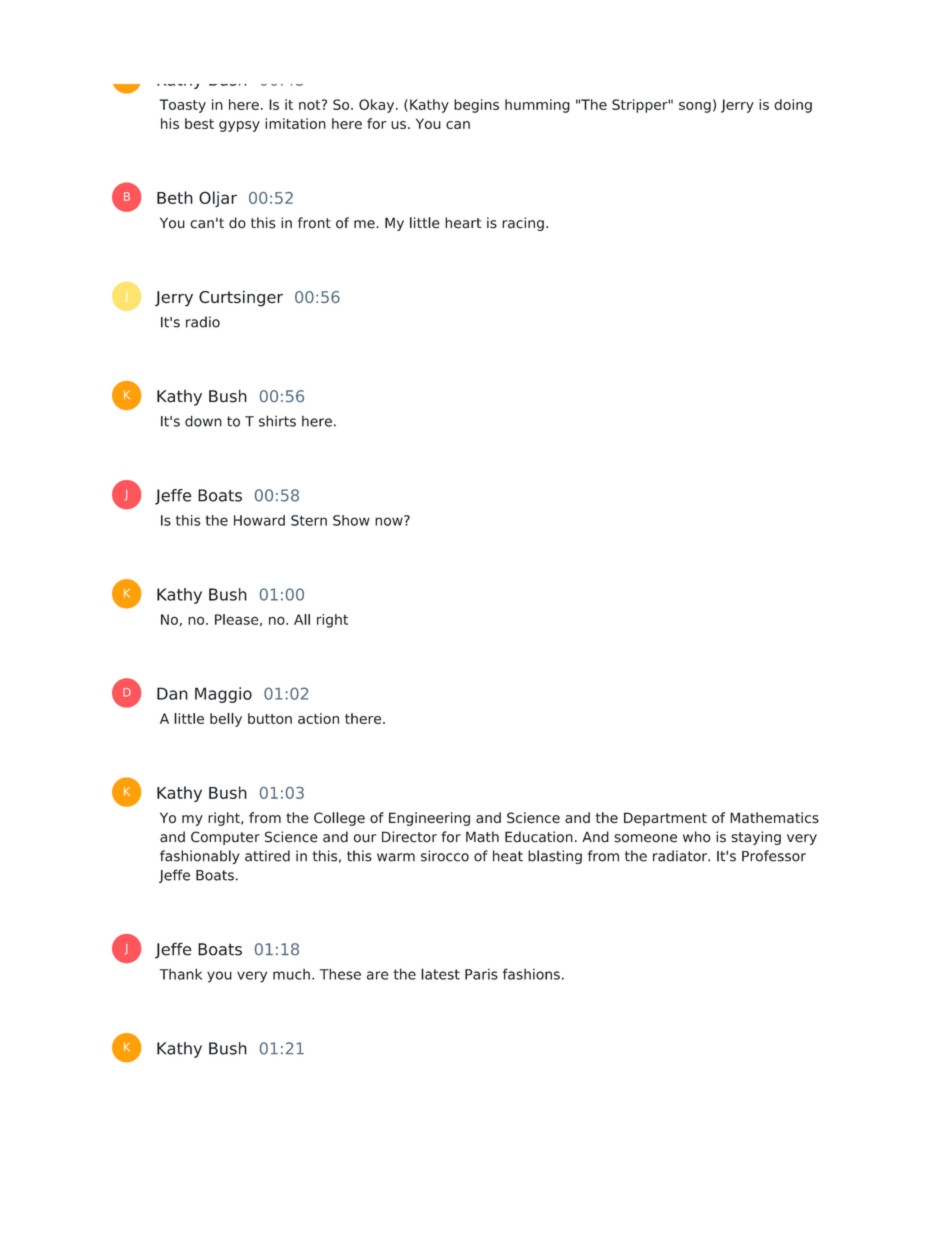 The height and width of the screenshot is (1233, 952). Describe the element at coordinates (351, 520) in the screenshot. I see `Show` at that location.
